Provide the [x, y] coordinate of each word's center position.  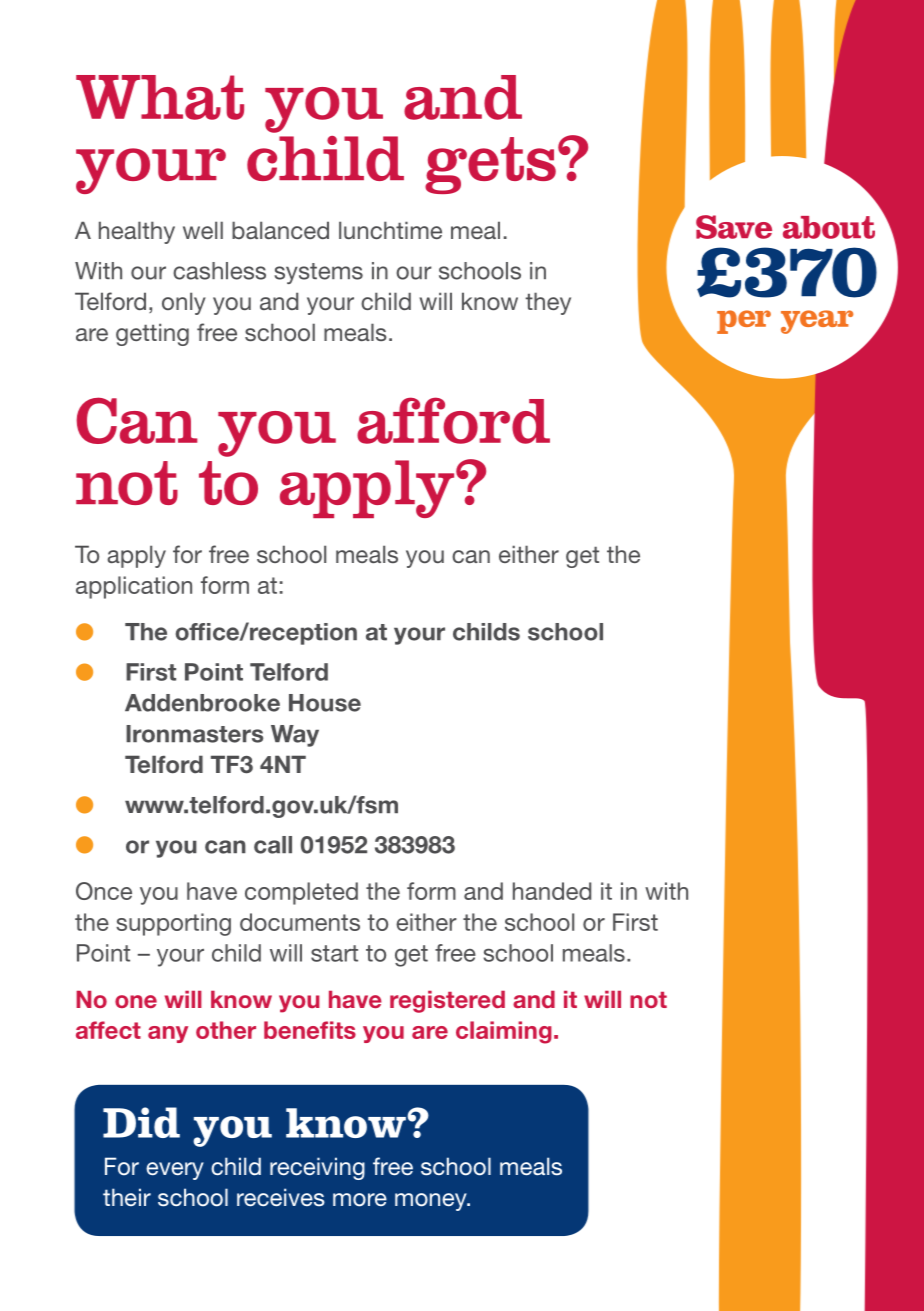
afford [453, 420]
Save [734, 227]
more [360, 1200]
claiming [504, 1032]
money [432, 1202]
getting [152, 334]
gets [490, 165]
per [744, 322]
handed [552, 891]
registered [447, 1002]
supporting [173, 924]
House [325, 703]
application [134, 587]
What [160, 97]
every [175, 1171]
